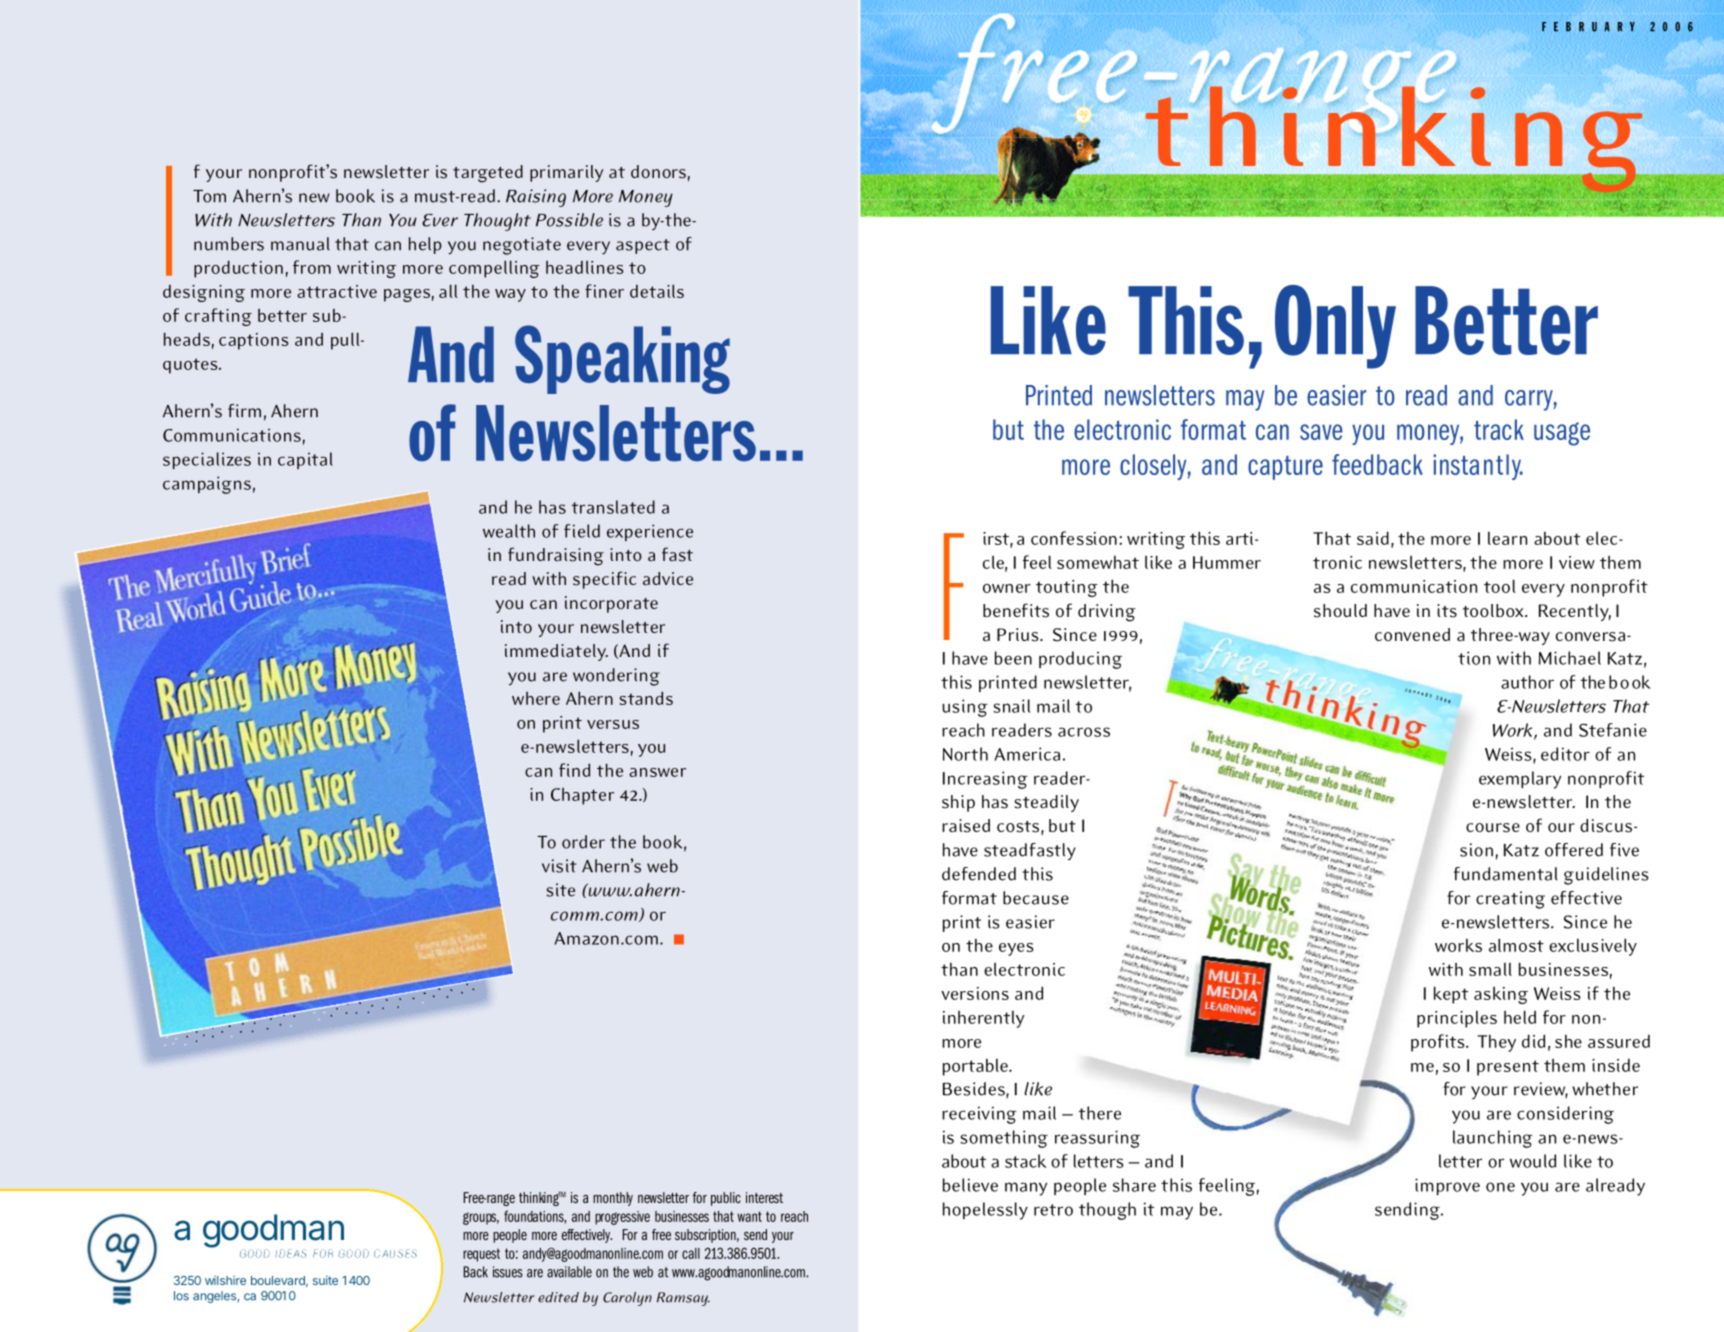 This screenshot has height=1332, width=1724. Describe the element at coordinates (658, 172) in the screenshot. I see `donors` at that location.
